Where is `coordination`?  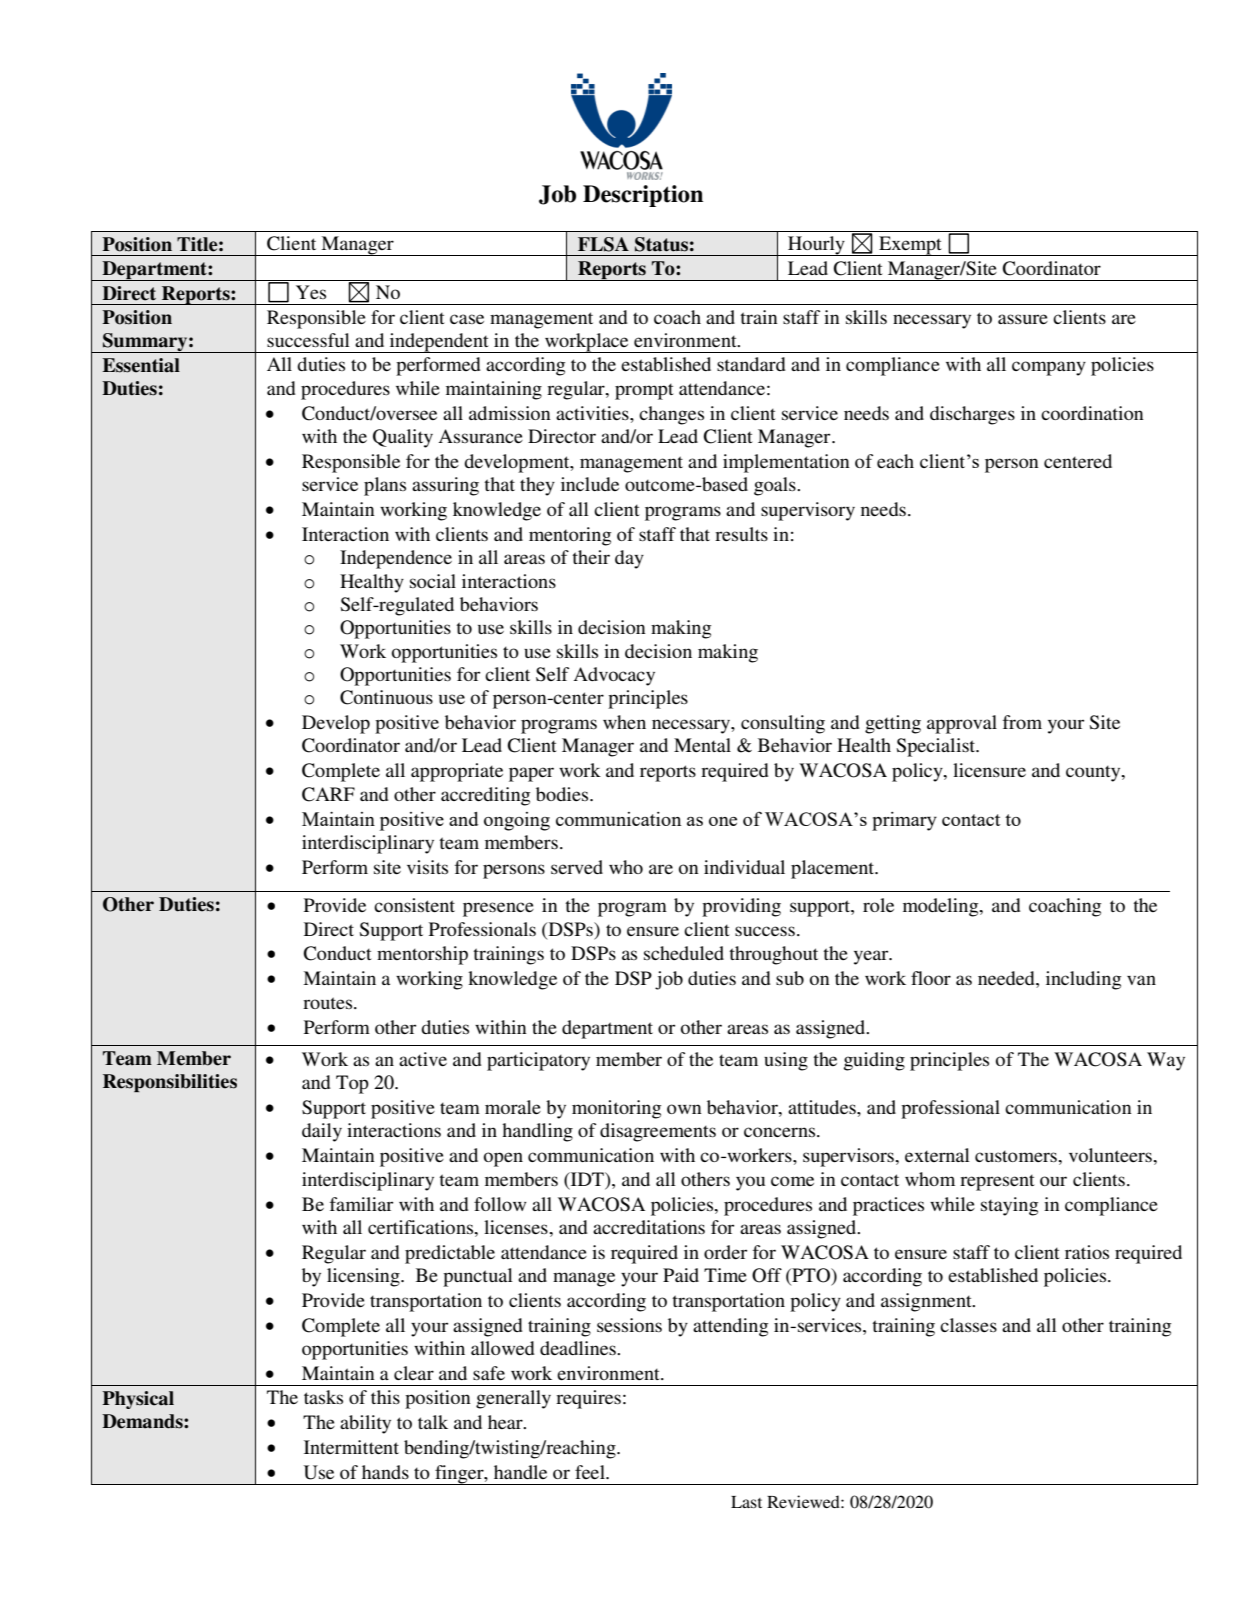
coordination is located at coordinates (1092, 413).
